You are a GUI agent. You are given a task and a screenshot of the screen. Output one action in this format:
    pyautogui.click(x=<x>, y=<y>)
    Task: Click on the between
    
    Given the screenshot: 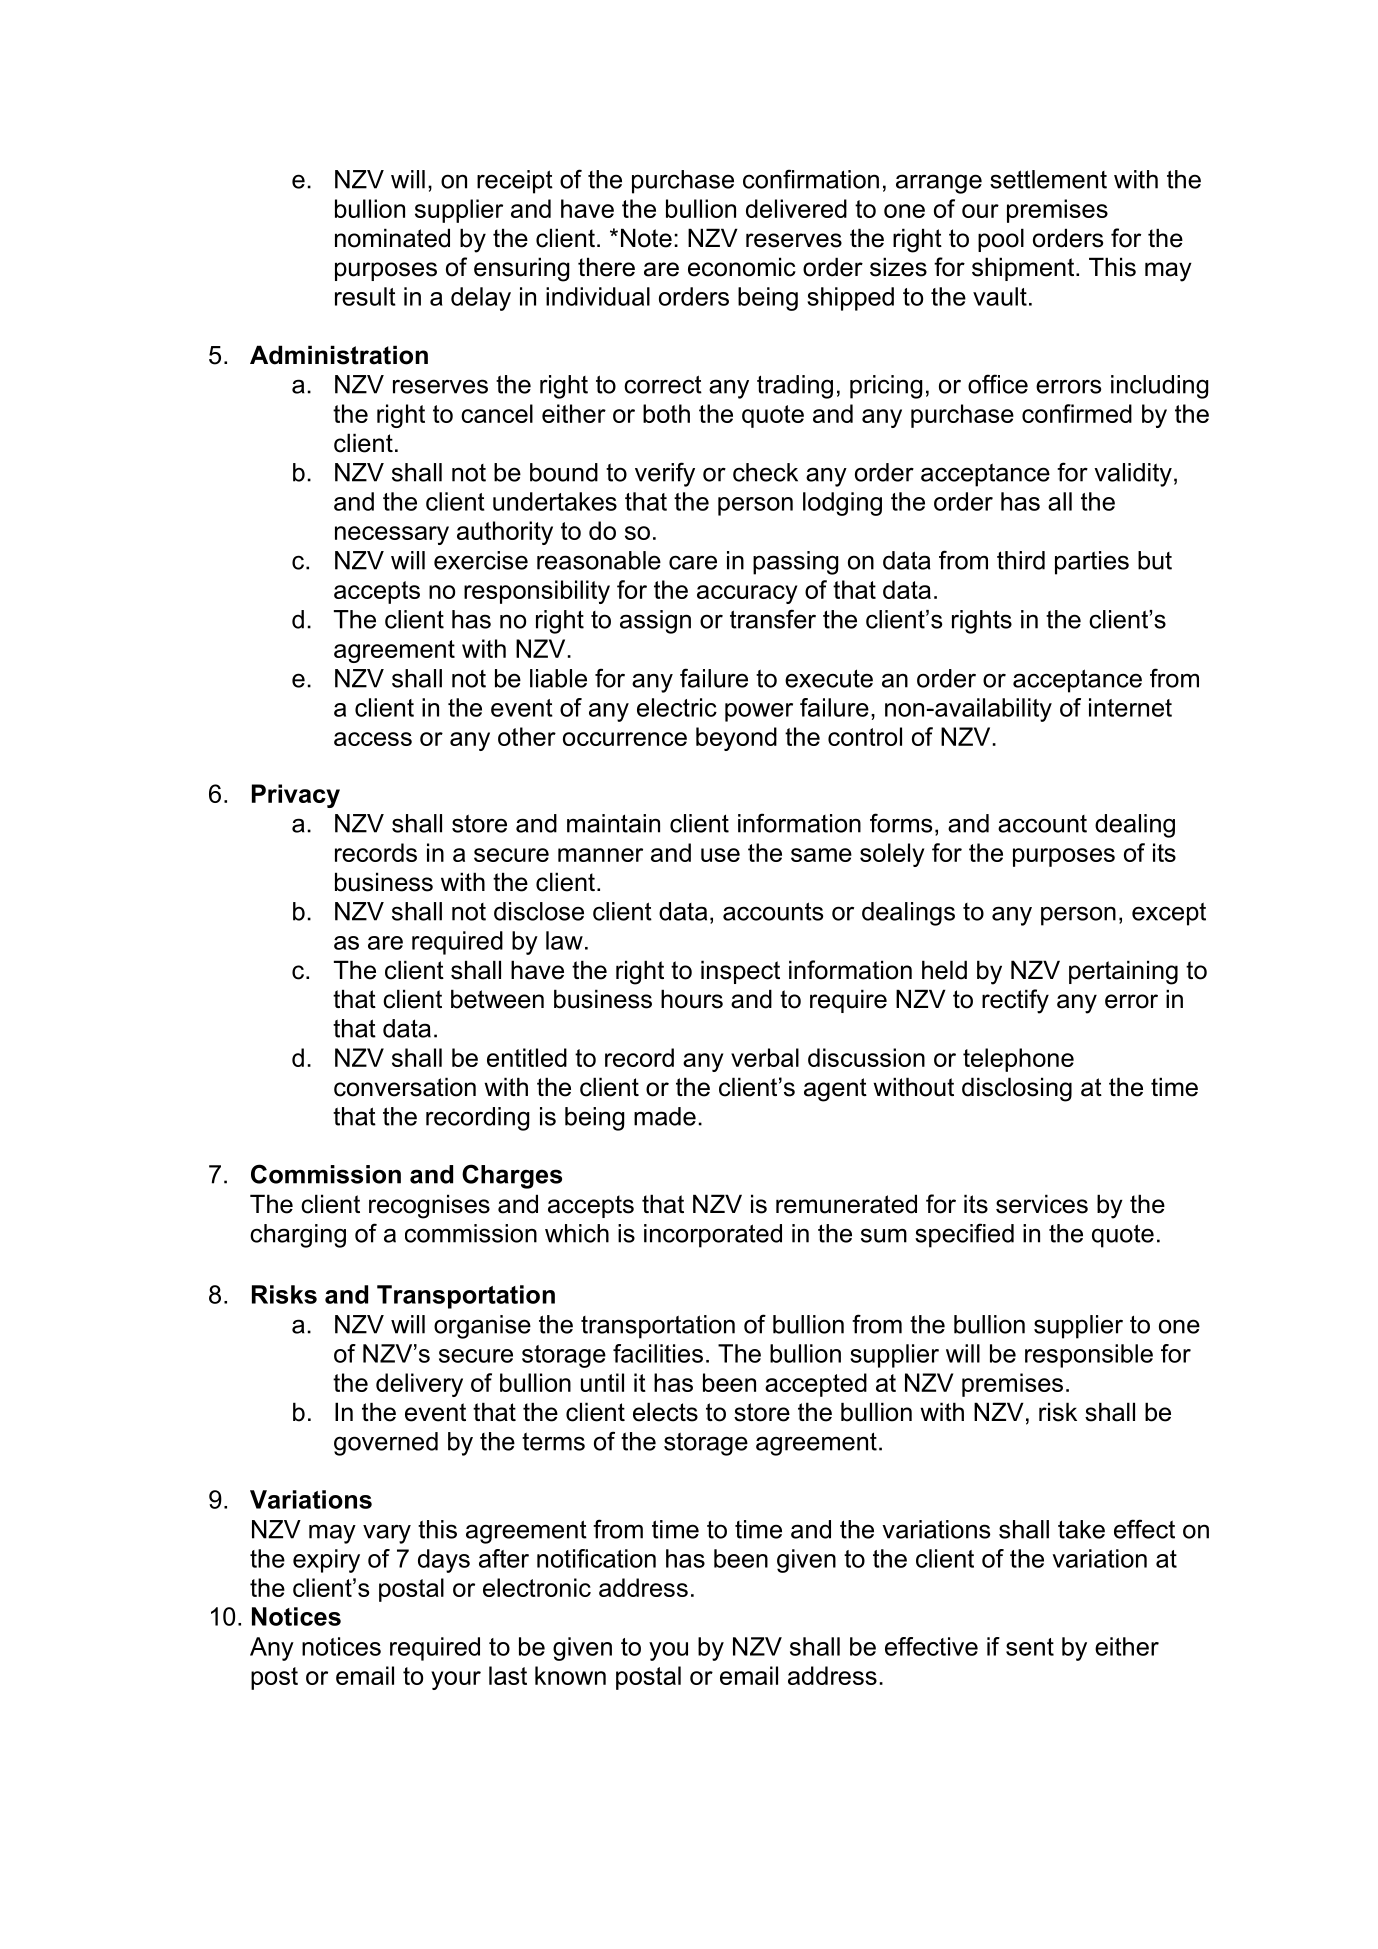 What is the action you would take?
    pyautogui.click(x=497, y=999)
